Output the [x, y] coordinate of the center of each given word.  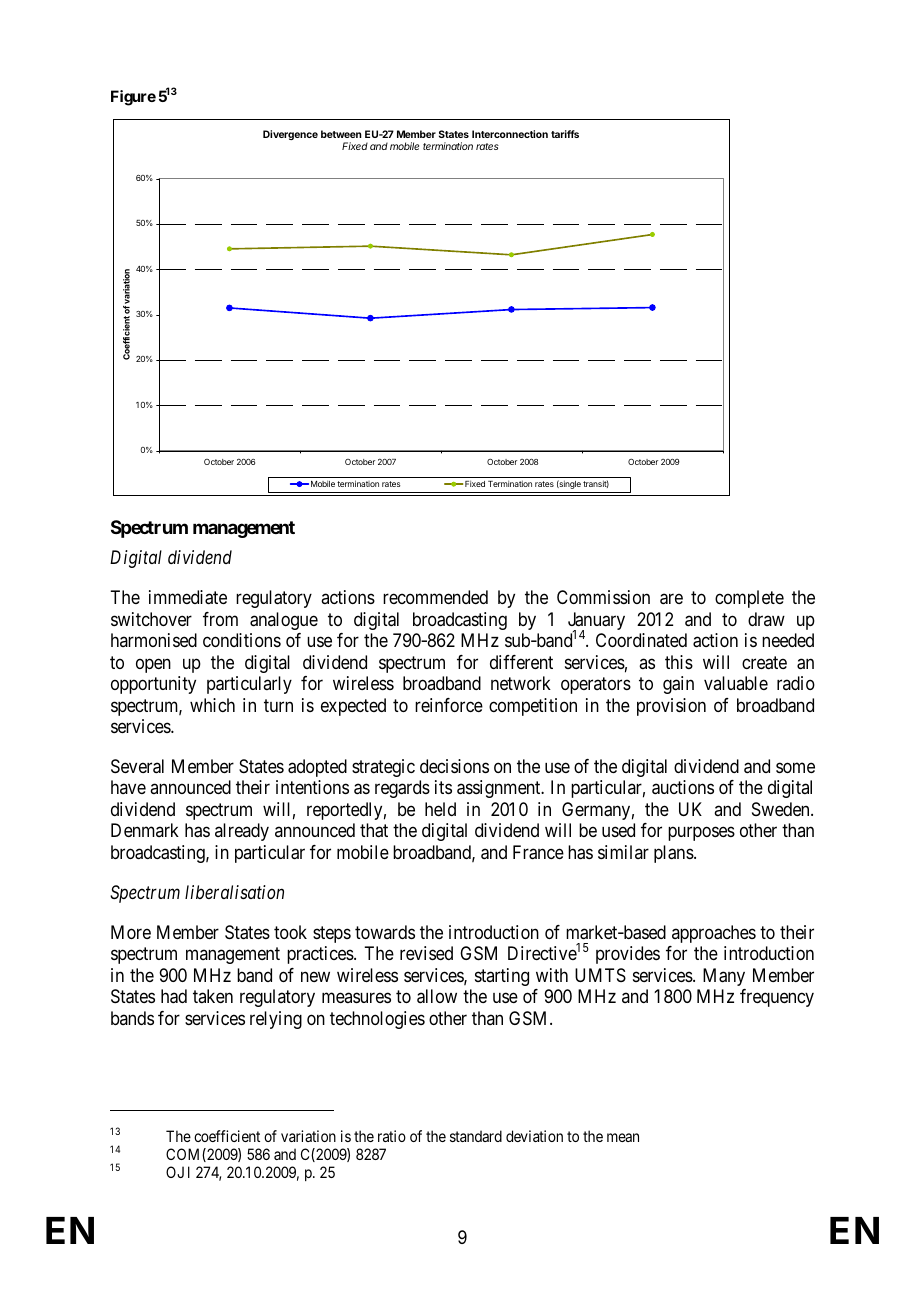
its [443, 787]
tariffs [565, 134]
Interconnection [510, 134]
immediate [188, 597]
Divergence [290, 135]
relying [276, 1020]
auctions [683, 787]
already [242, 832]
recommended [435, 597]
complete [749, 599]
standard [476, 1136]
